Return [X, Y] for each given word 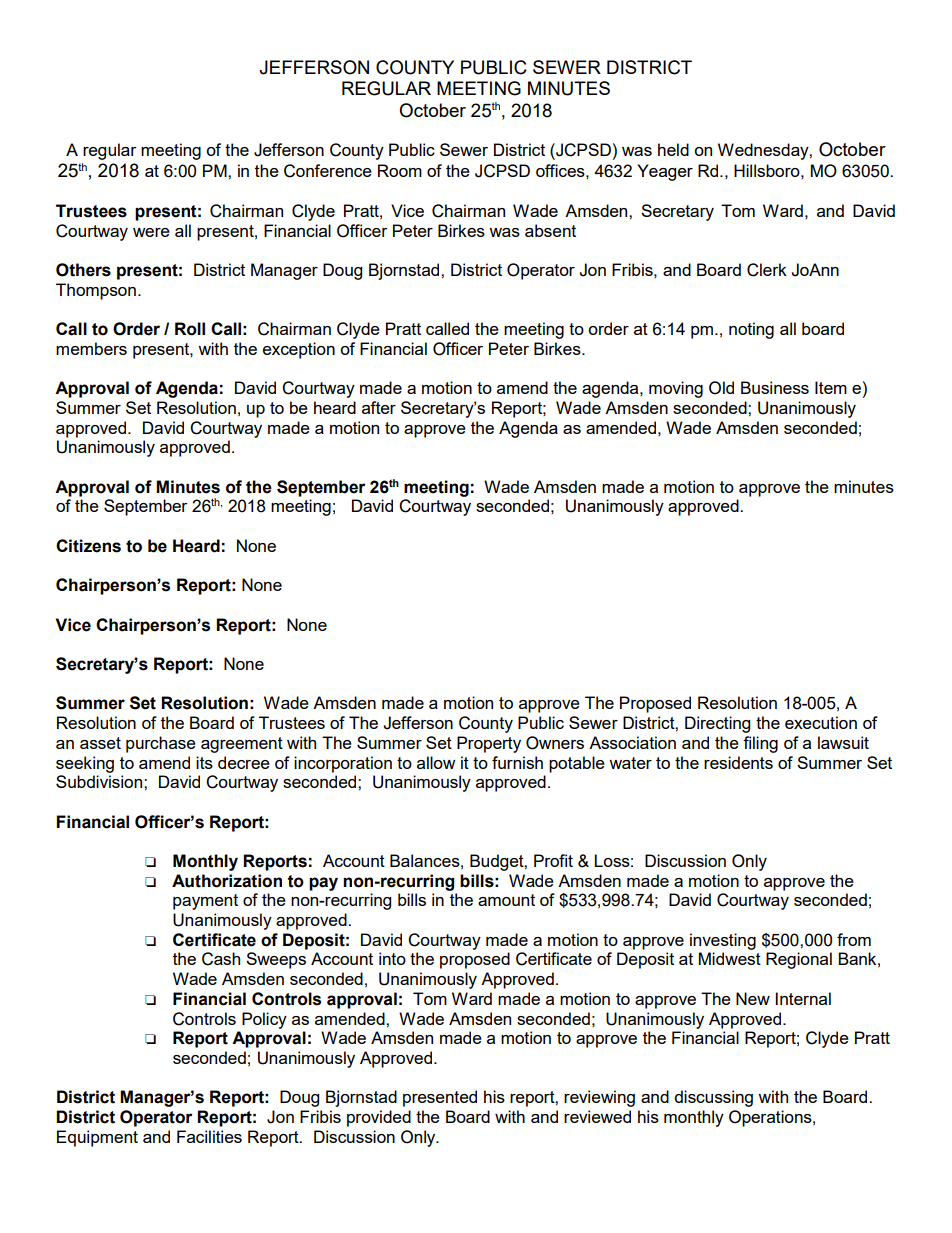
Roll [190, 329]
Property [489, 744]
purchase [161, 744]
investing [723, 941]
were [151, 232]
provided [379, 1118]
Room [400, 170]
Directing [717, 724]
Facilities [209, 1136]
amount [506, 900]
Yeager [665, 172]
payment [205, 902]
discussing [713, 1098]
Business [775, 387]
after [379, 407]
